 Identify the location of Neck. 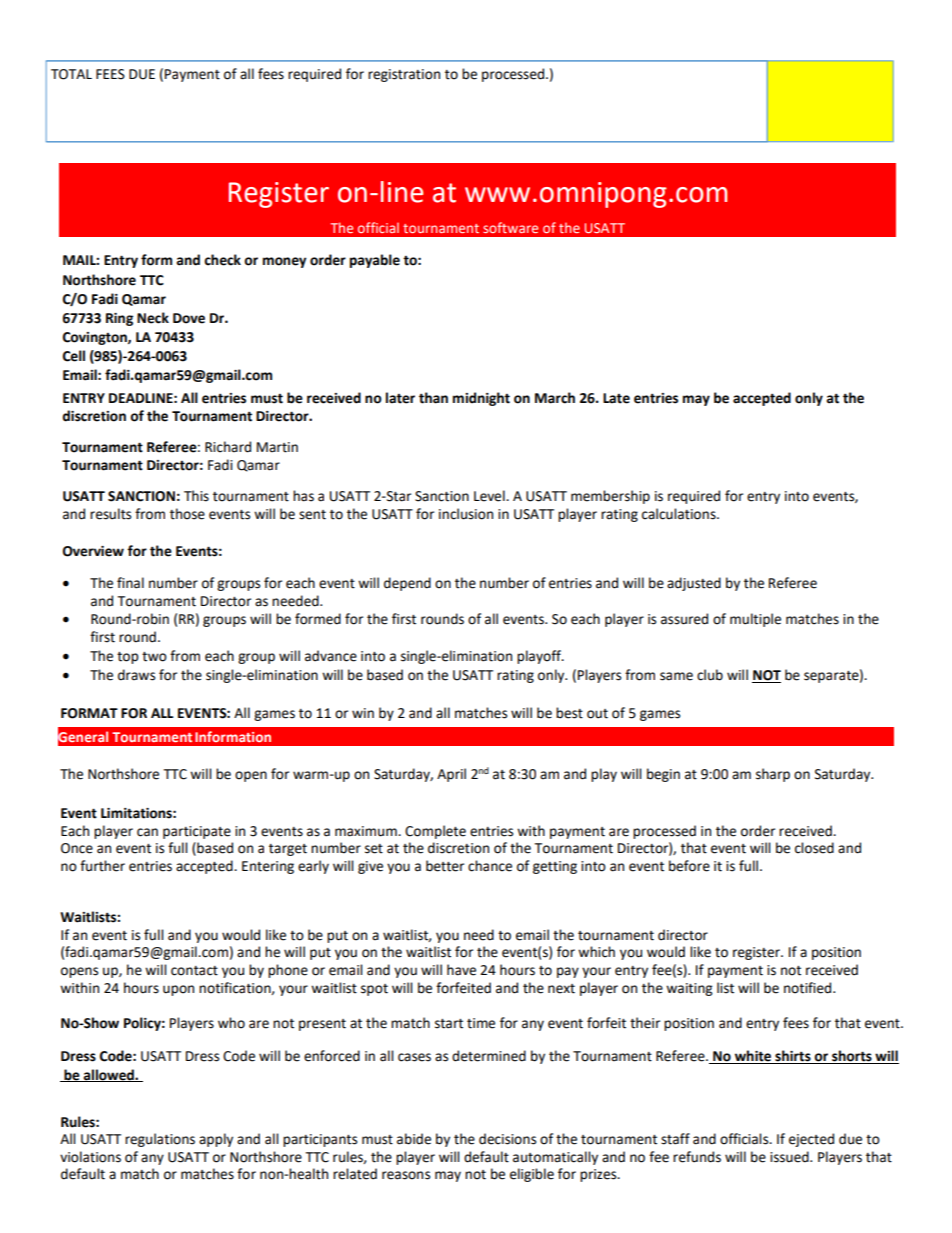
(153, 318).
